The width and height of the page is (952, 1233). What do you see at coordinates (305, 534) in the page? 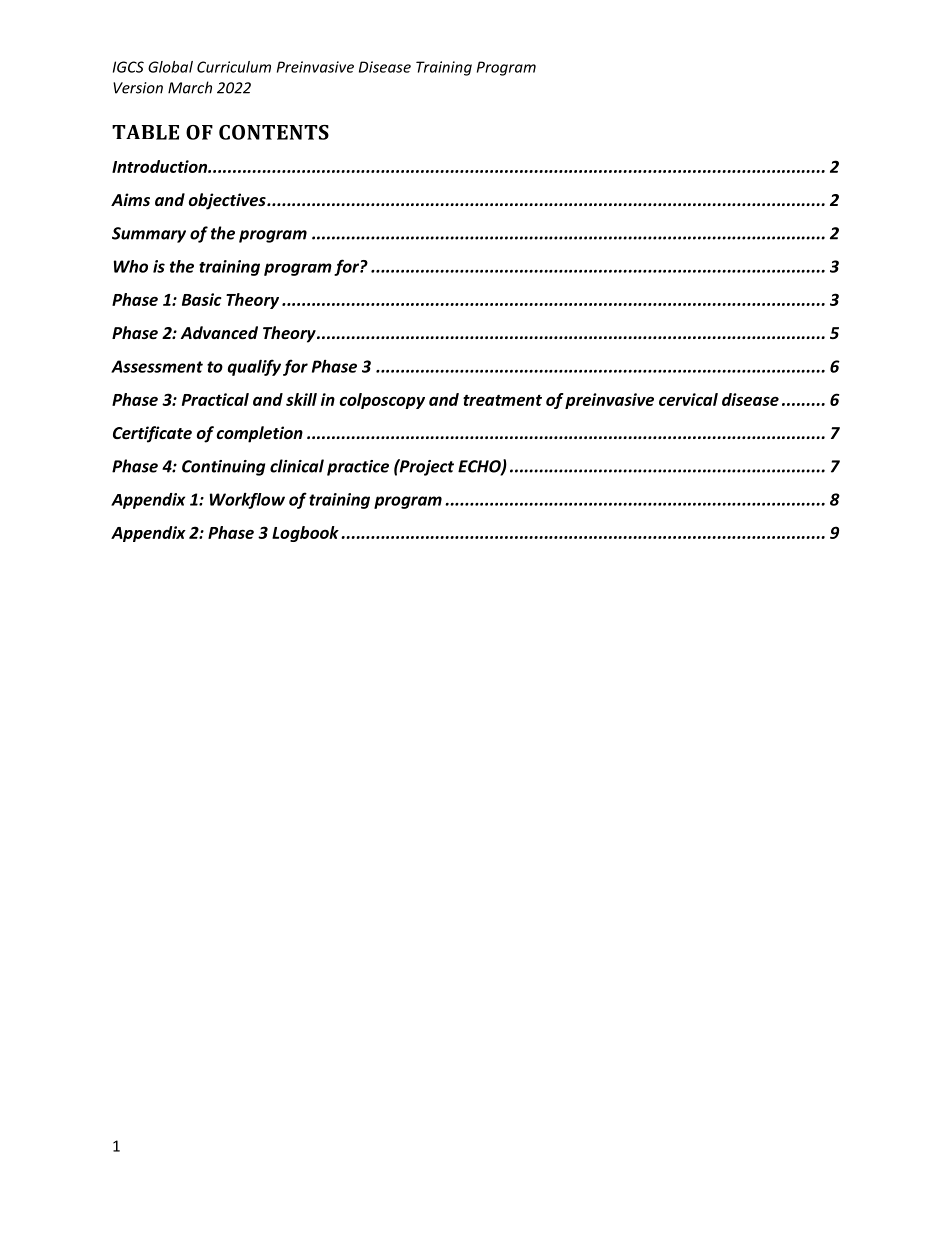
I see `Logbook` at bounding box center [305, 534].
